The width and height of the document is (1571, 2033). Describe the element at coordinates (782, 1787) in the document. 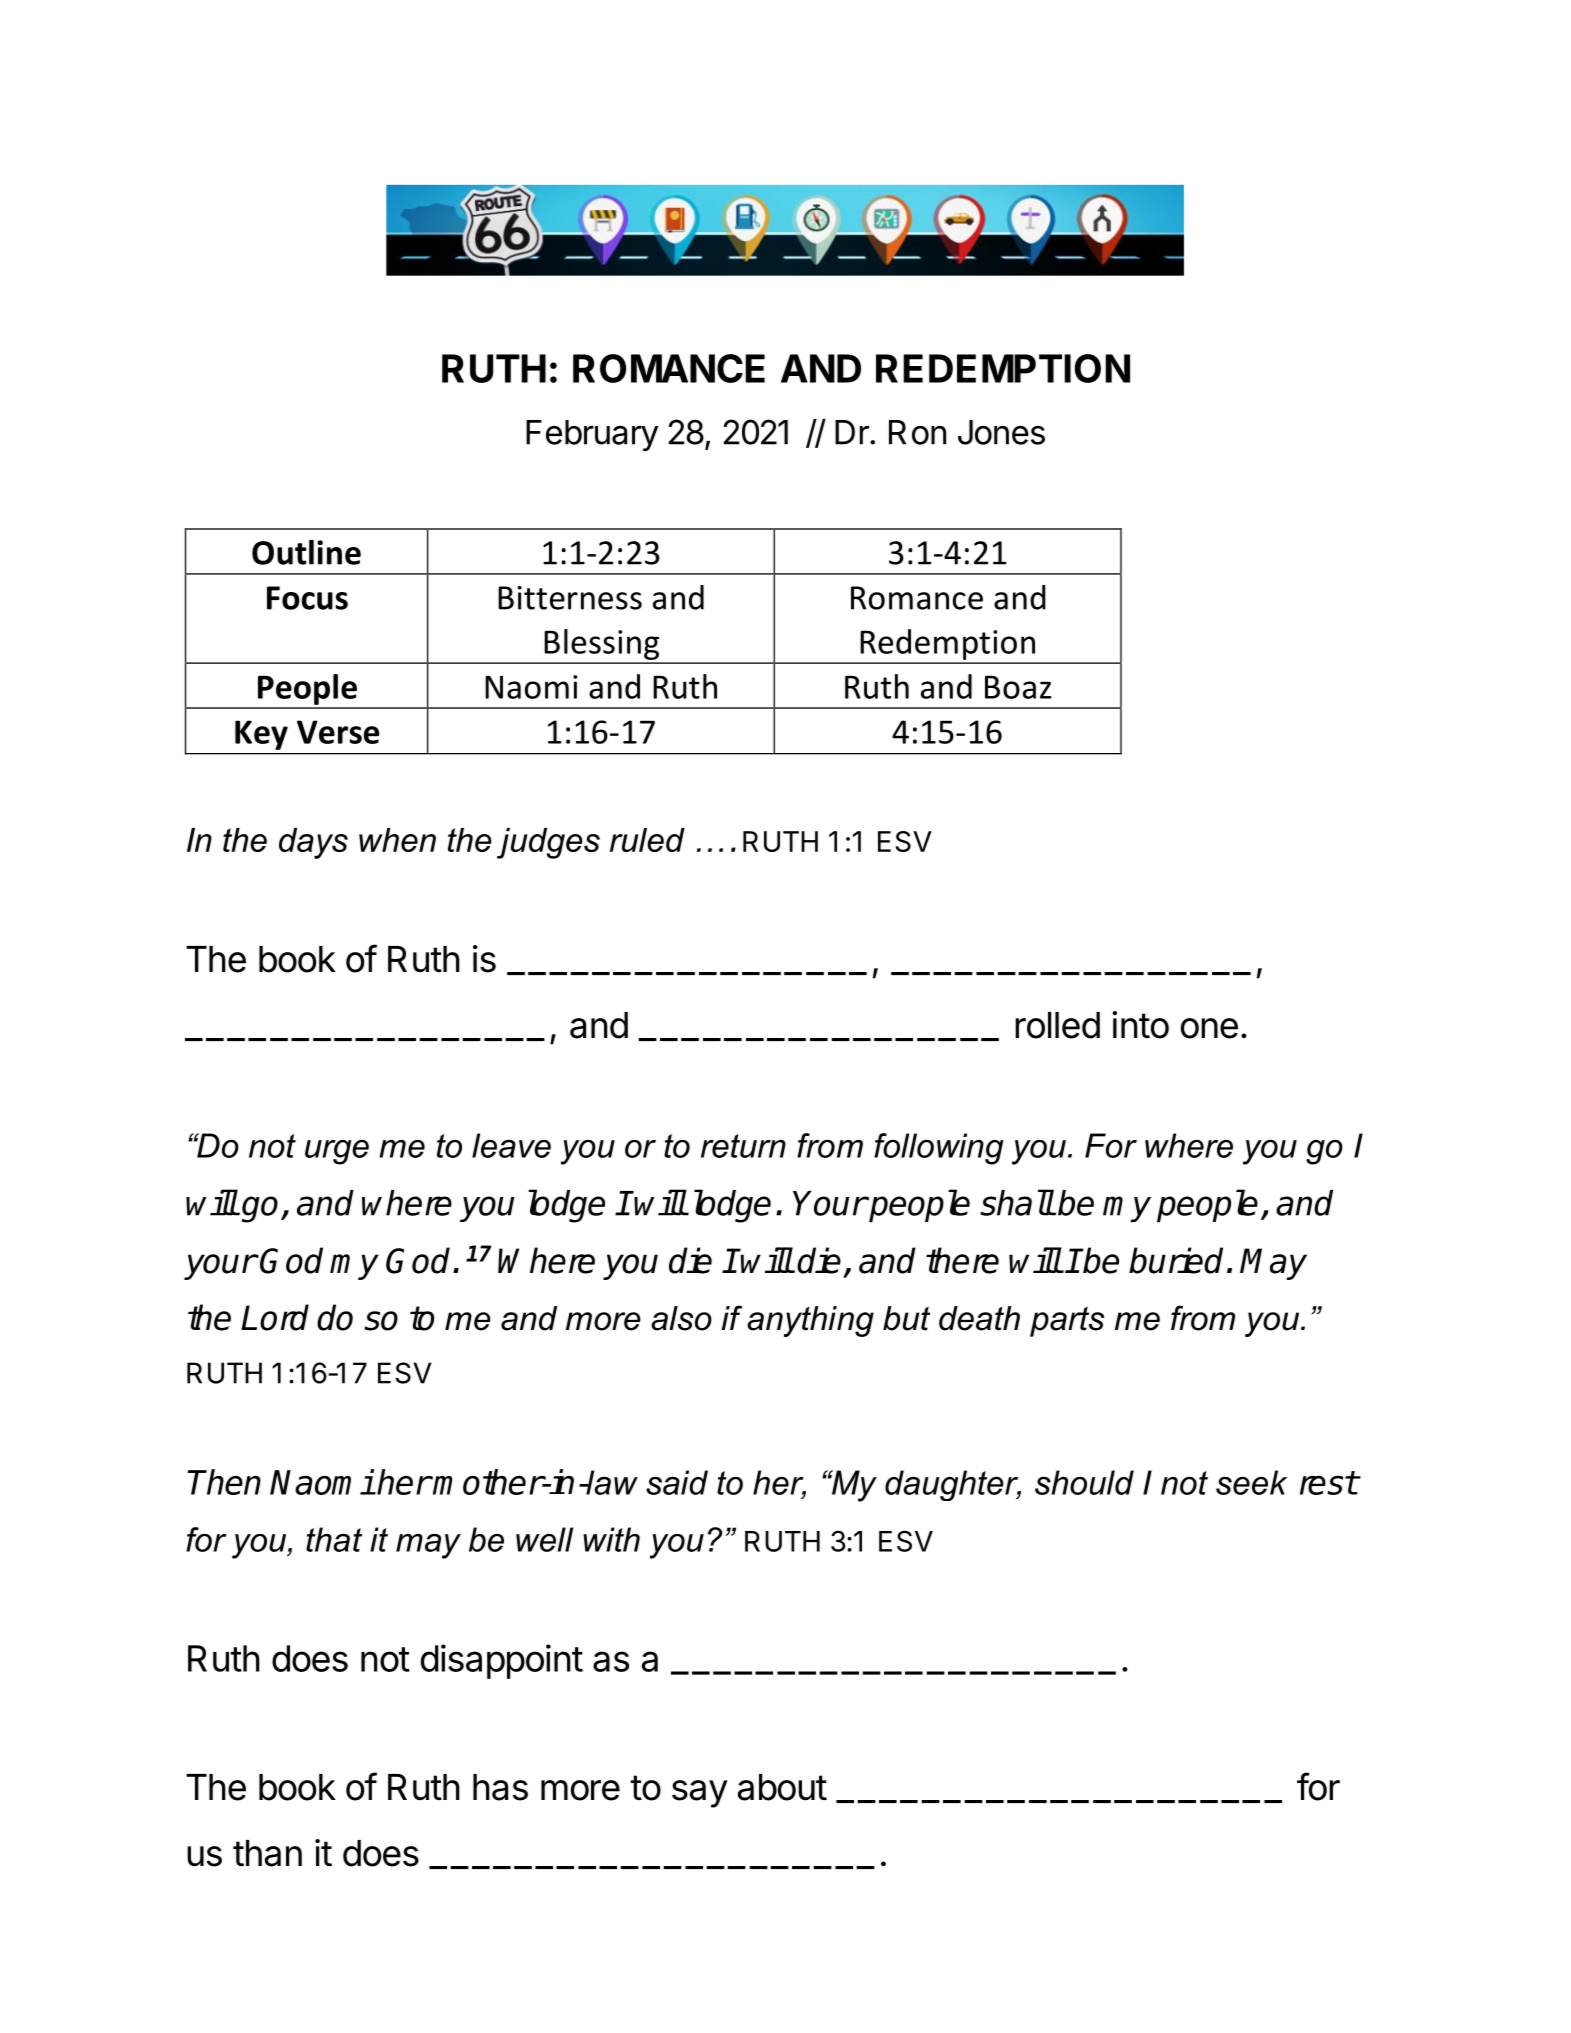

I see `about` at that location.
